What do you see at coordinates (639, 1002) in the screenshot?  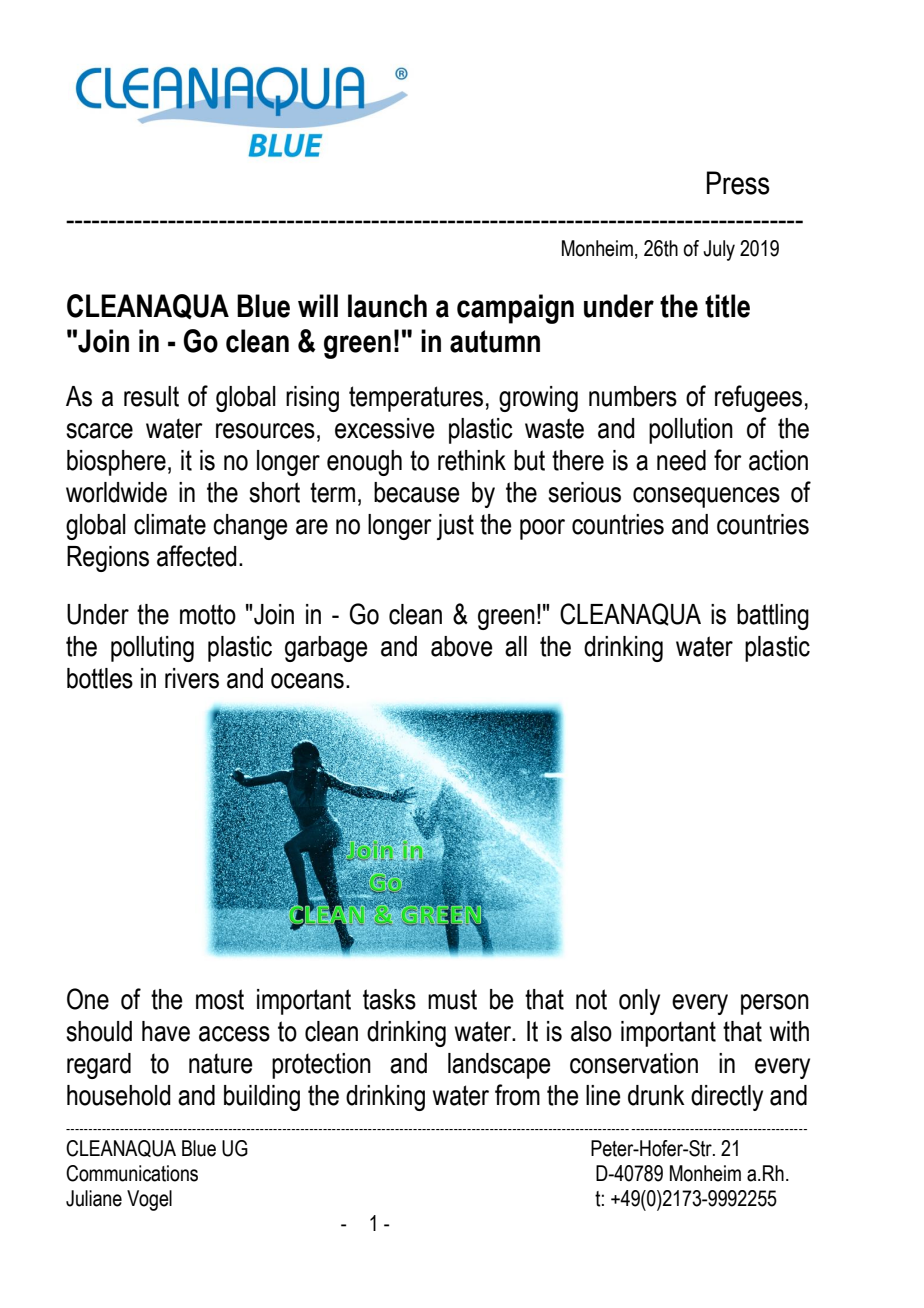 I see `only` at bounding box center [639, 1002].
